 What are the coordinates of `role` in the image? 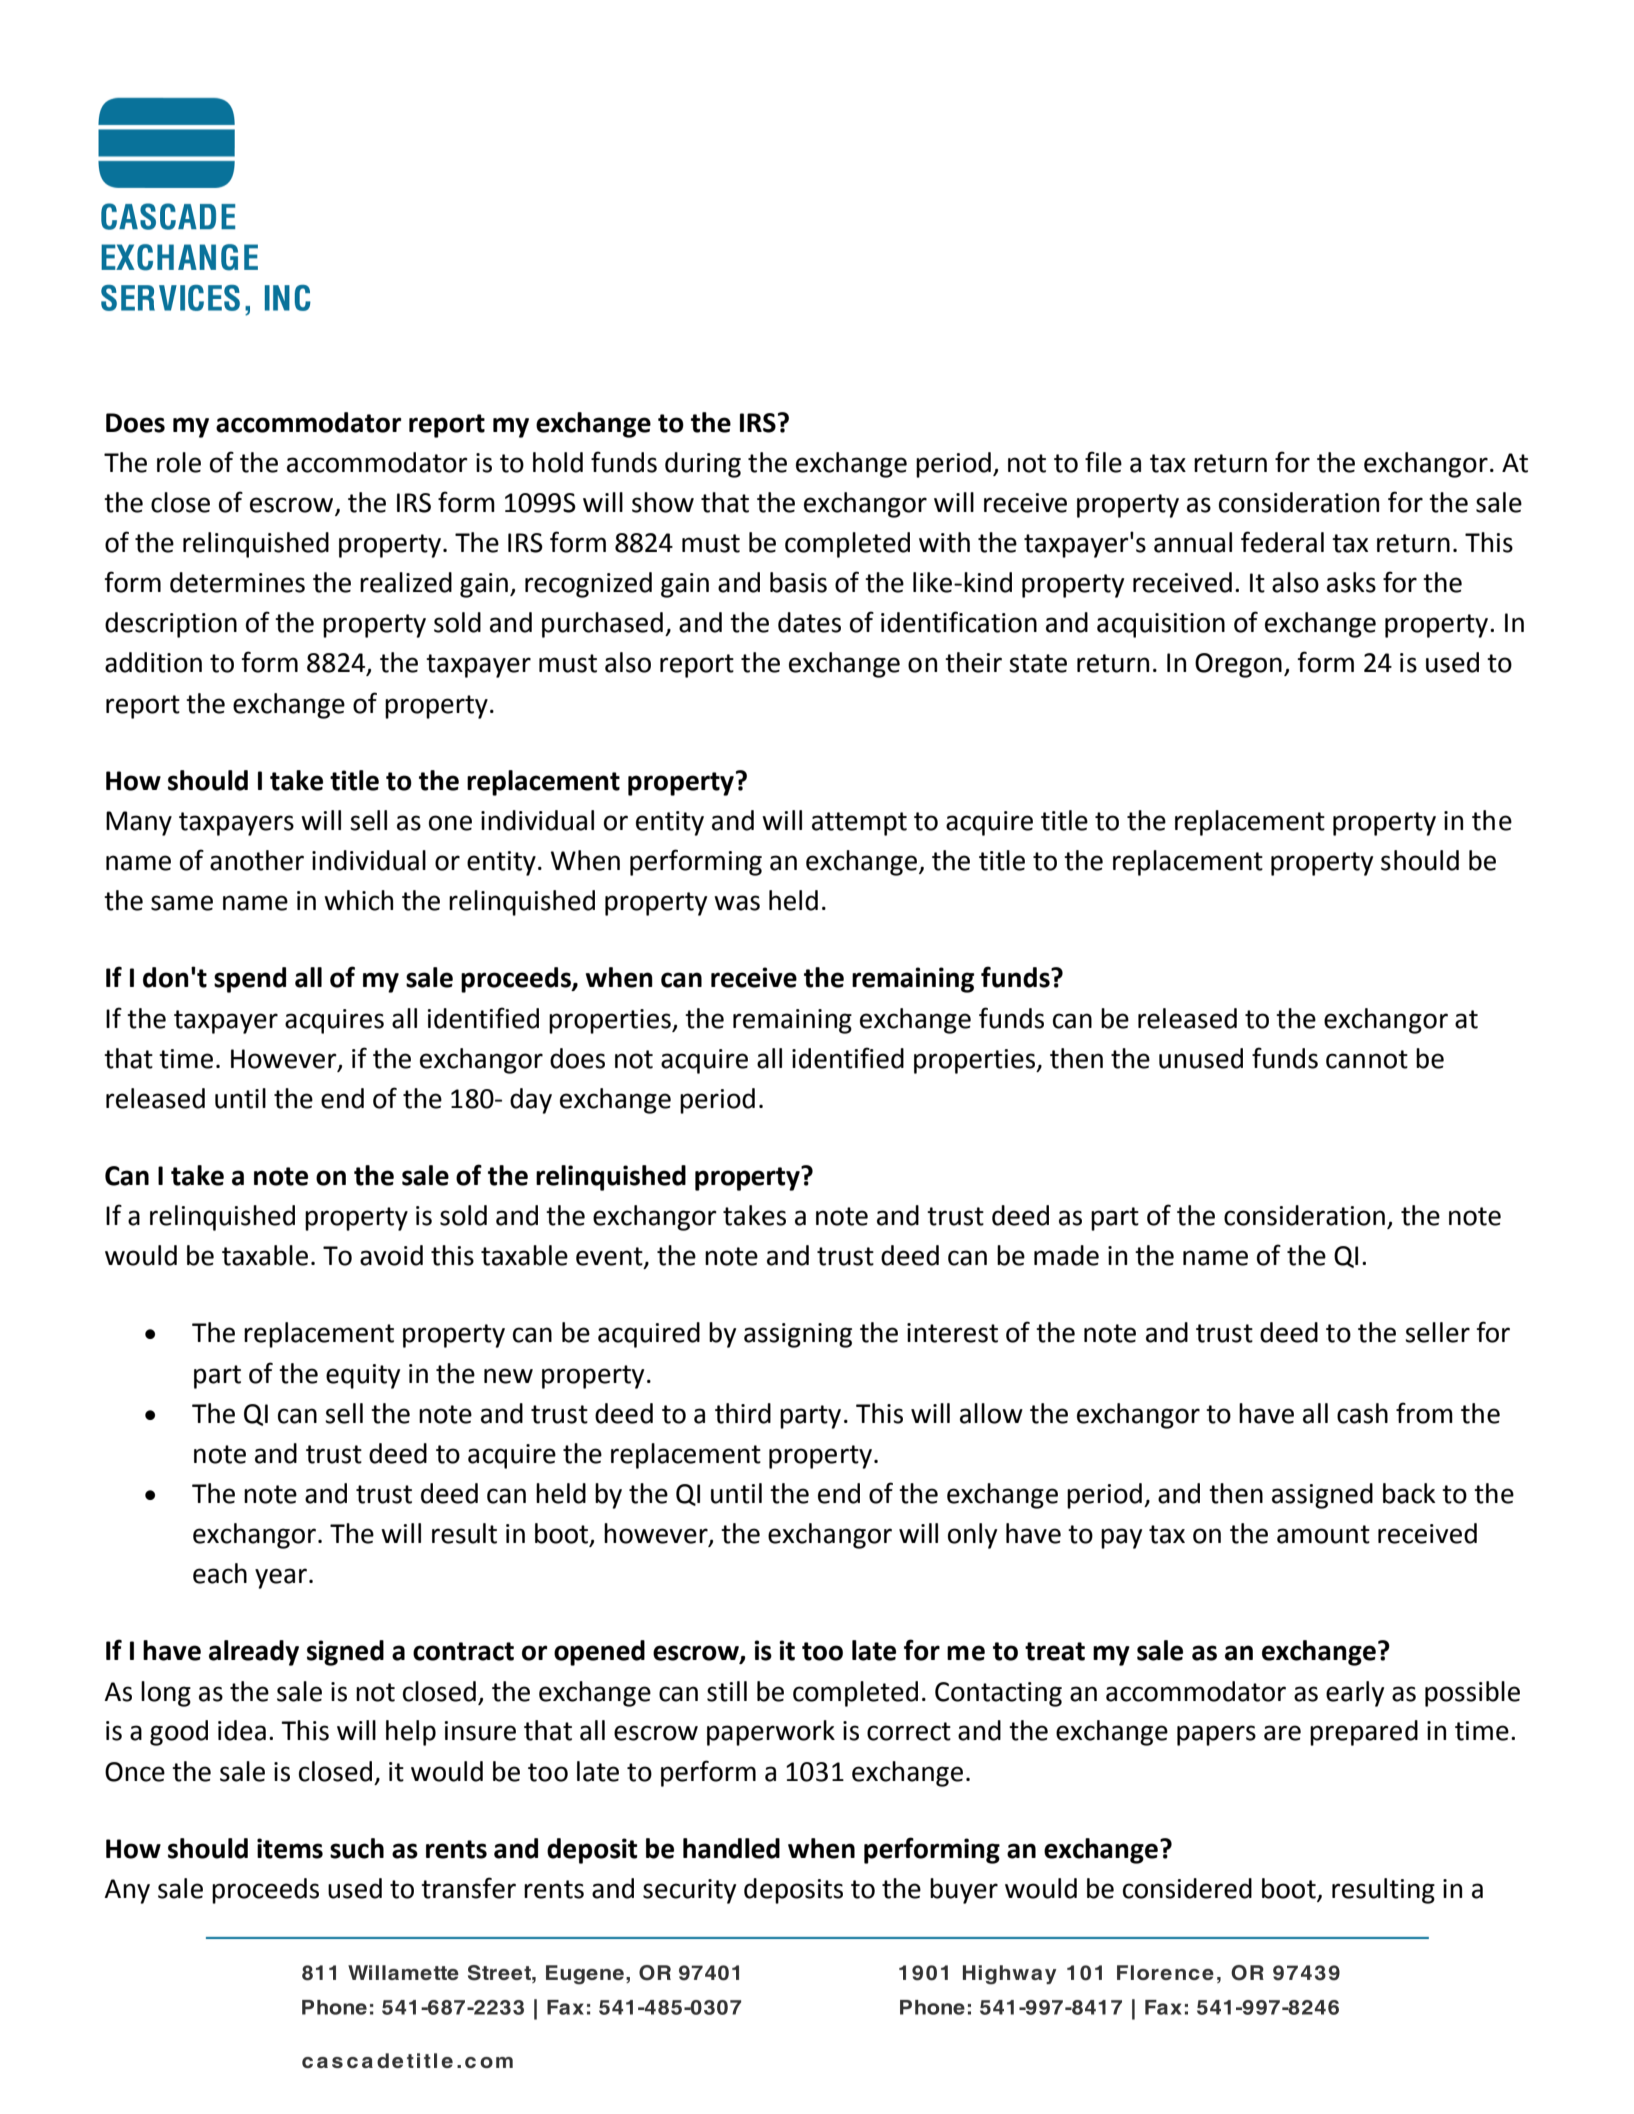 It's located at (179, 462).
